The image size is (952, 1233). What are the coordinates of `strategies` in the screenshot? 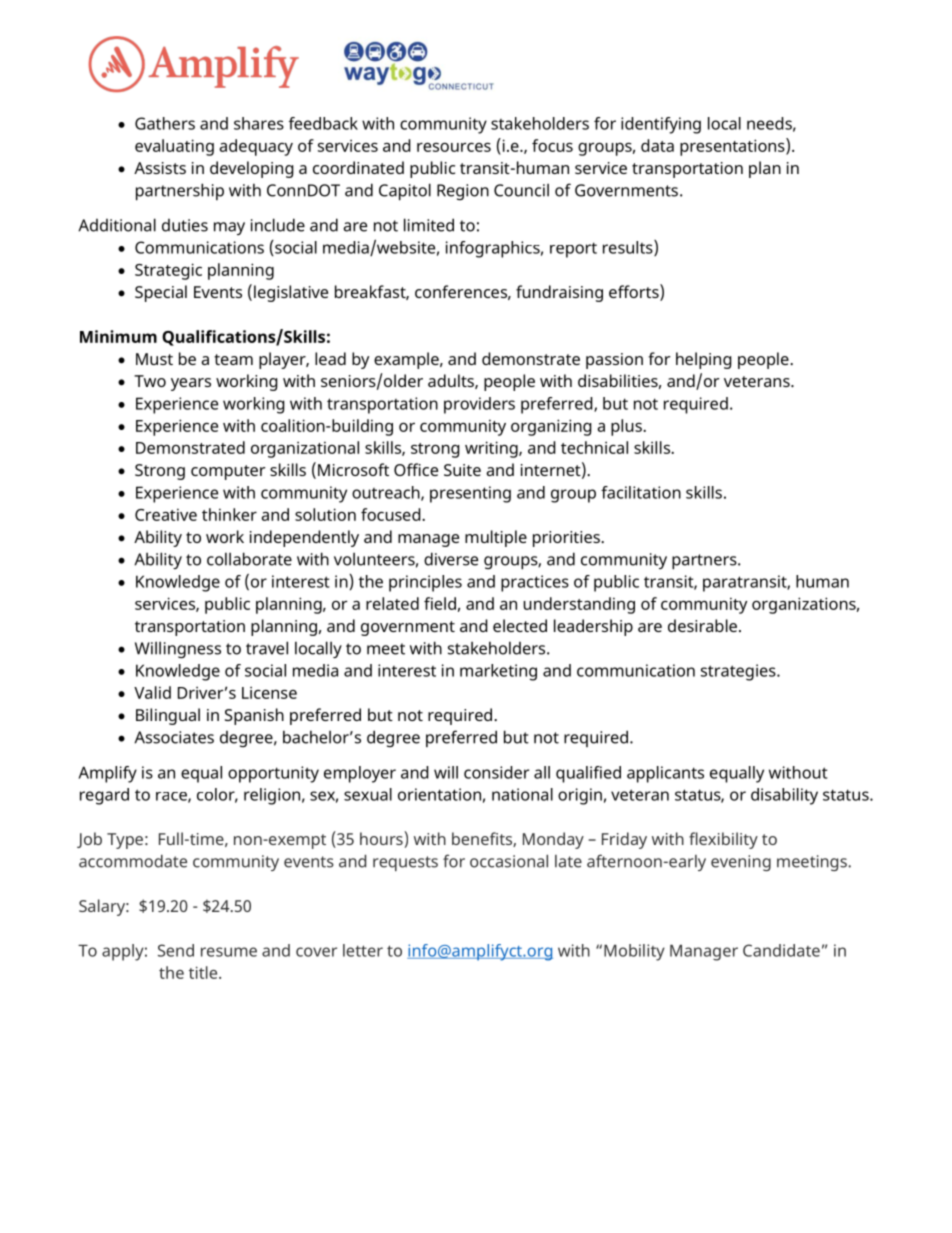 It's located at (739, 672).
